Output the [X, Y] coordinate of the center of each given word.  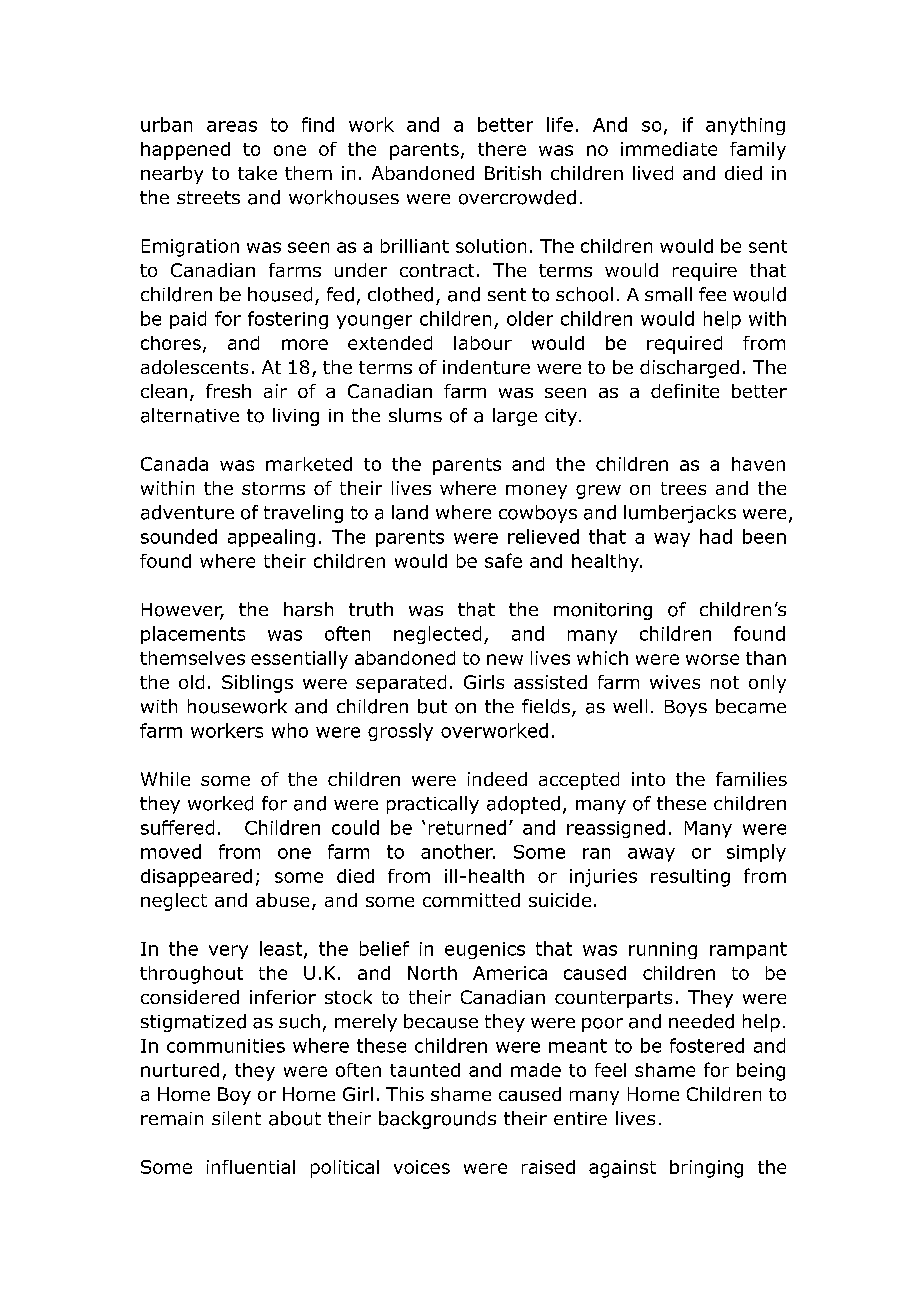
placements [193, 635]
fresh [228, 391]
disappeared [196, 878]
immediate [669, 149]
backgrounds [437, 1120]
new [505, 659]
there [502, 149]
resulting [690, 878]
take [257, 173]
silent [236, 1118]
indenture [486, 367]
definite [685, 391]
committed [471, 900]
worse [712, 659]
